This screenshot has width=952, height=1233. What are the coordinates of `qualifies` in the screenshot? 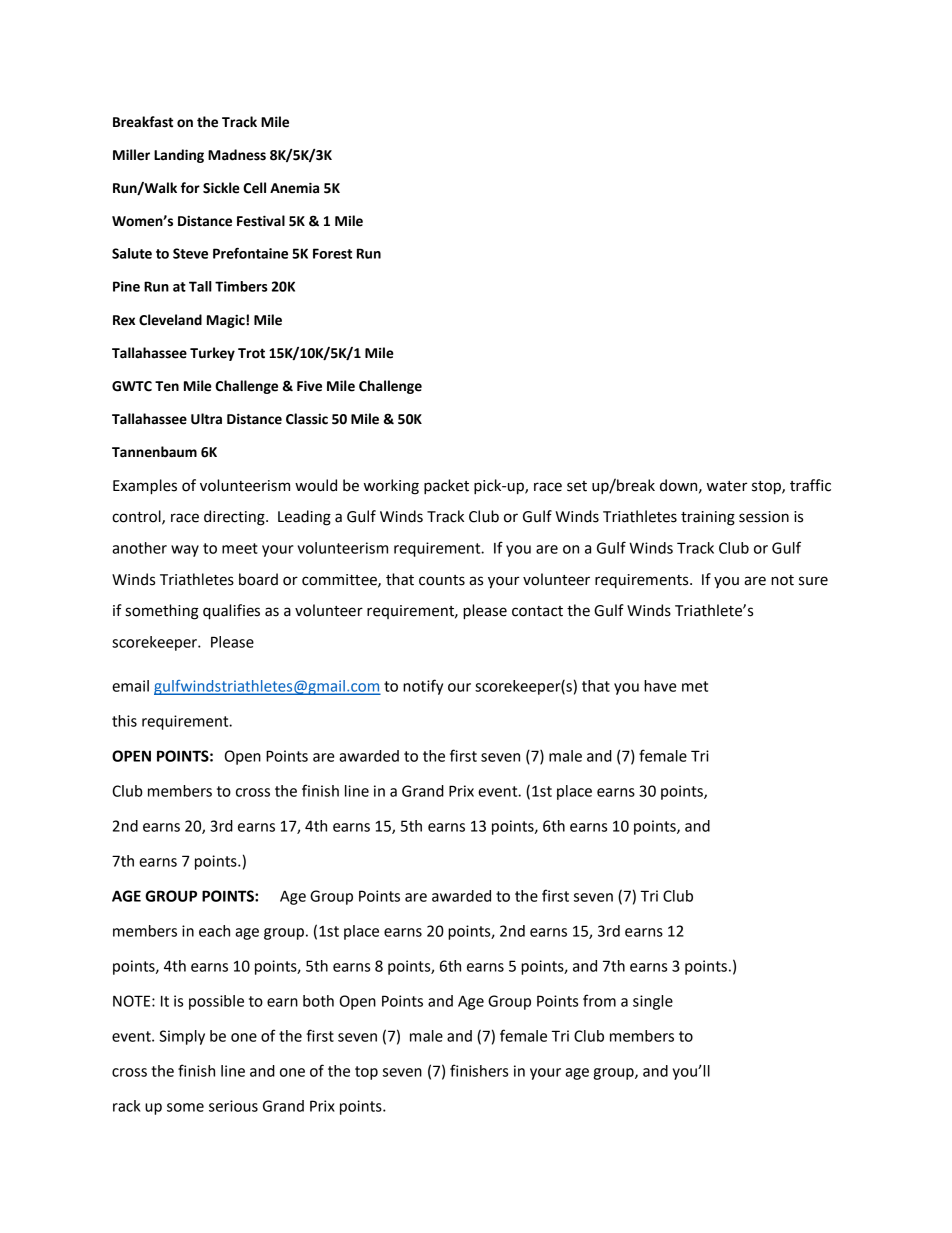 It's located at (231, 612).
